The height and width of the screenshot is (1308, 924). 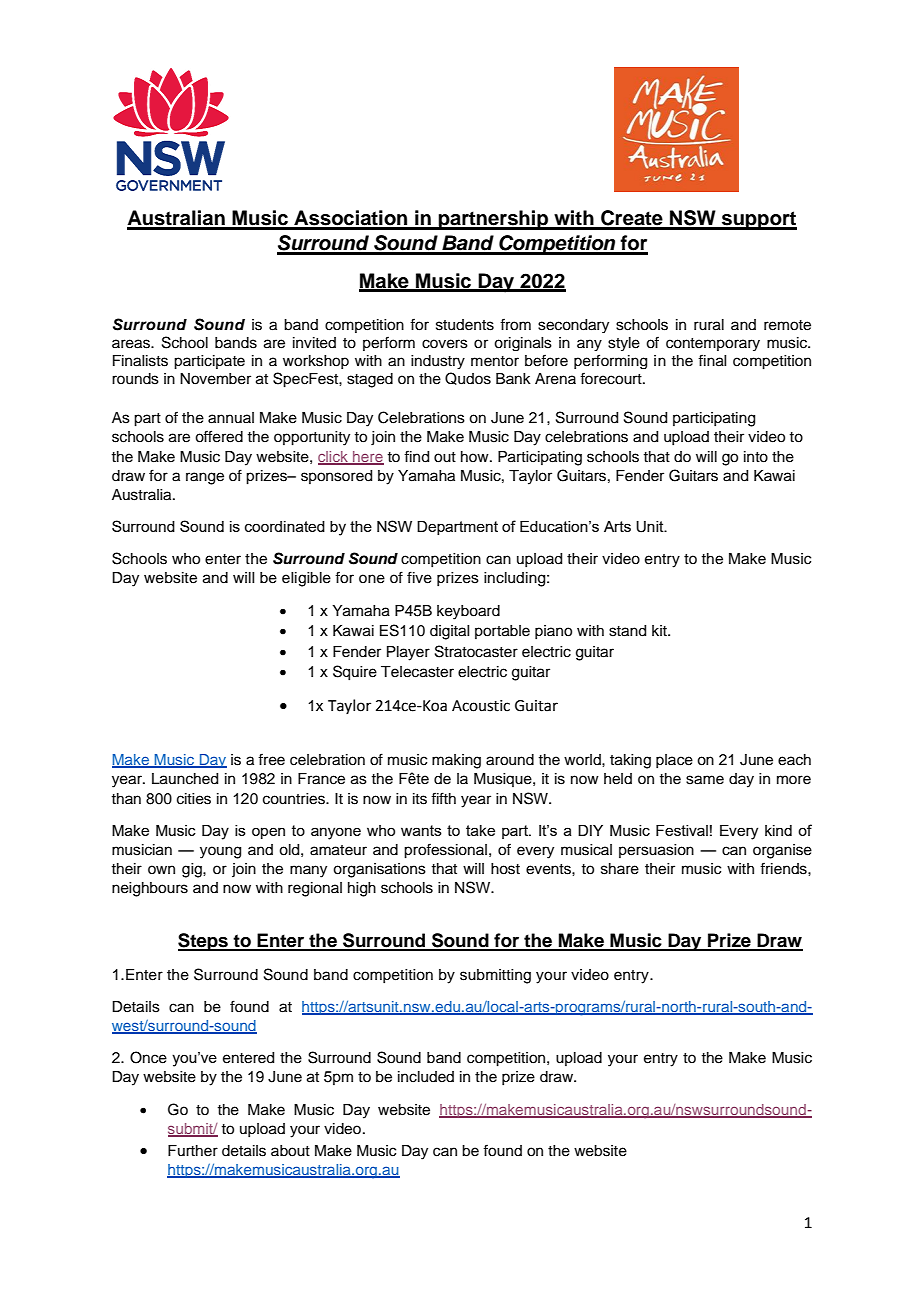 What do you see at coordinates (285, 526) in the screenshot?
I see `coordinated` at bounding box center [285, 526].
